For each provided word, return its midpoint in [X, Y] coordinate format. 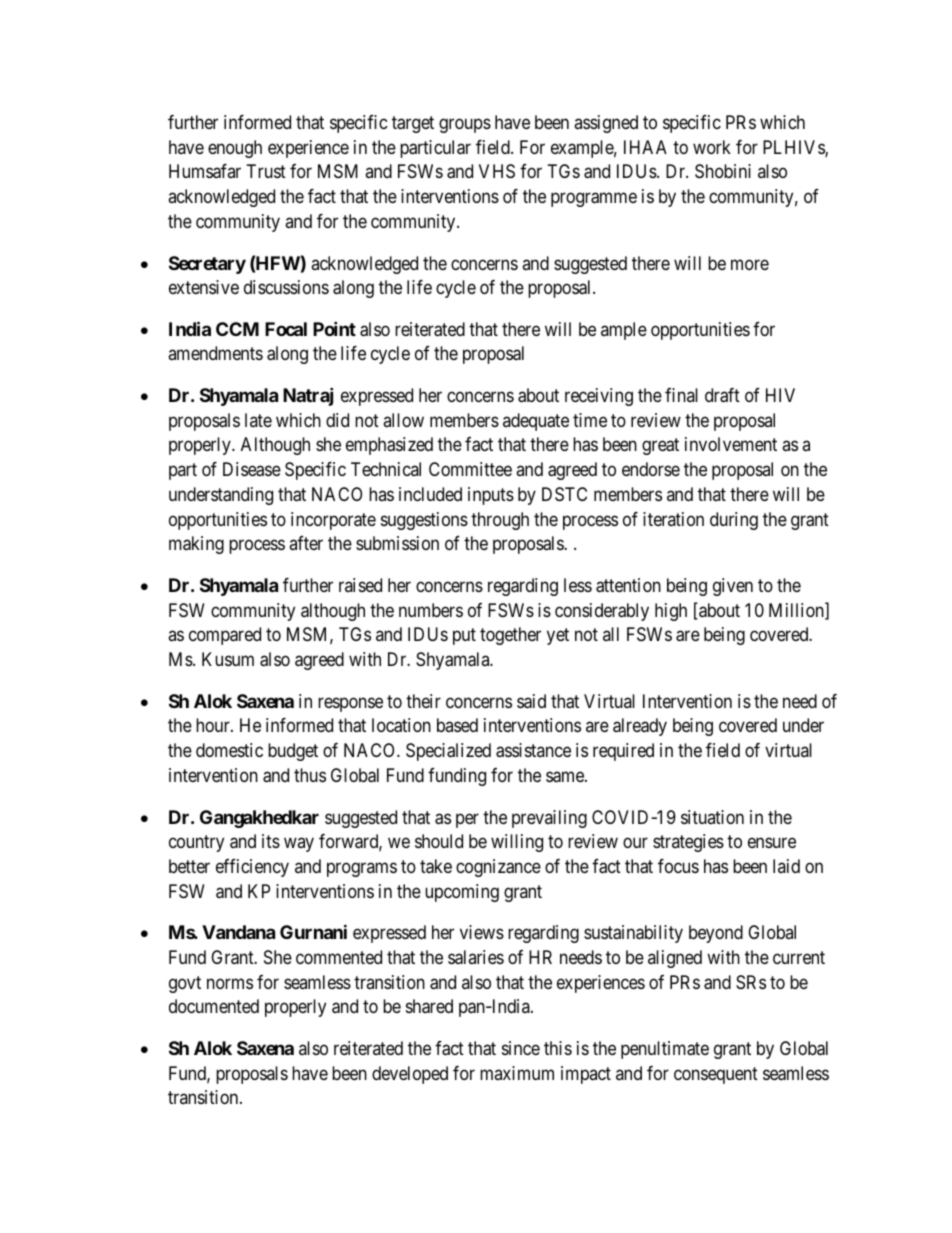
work [712, 147]
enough [235, 149]
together [510, 636]
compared [225, 636]
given [733, 587]
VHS [497, 171]
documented [214, 1006]
